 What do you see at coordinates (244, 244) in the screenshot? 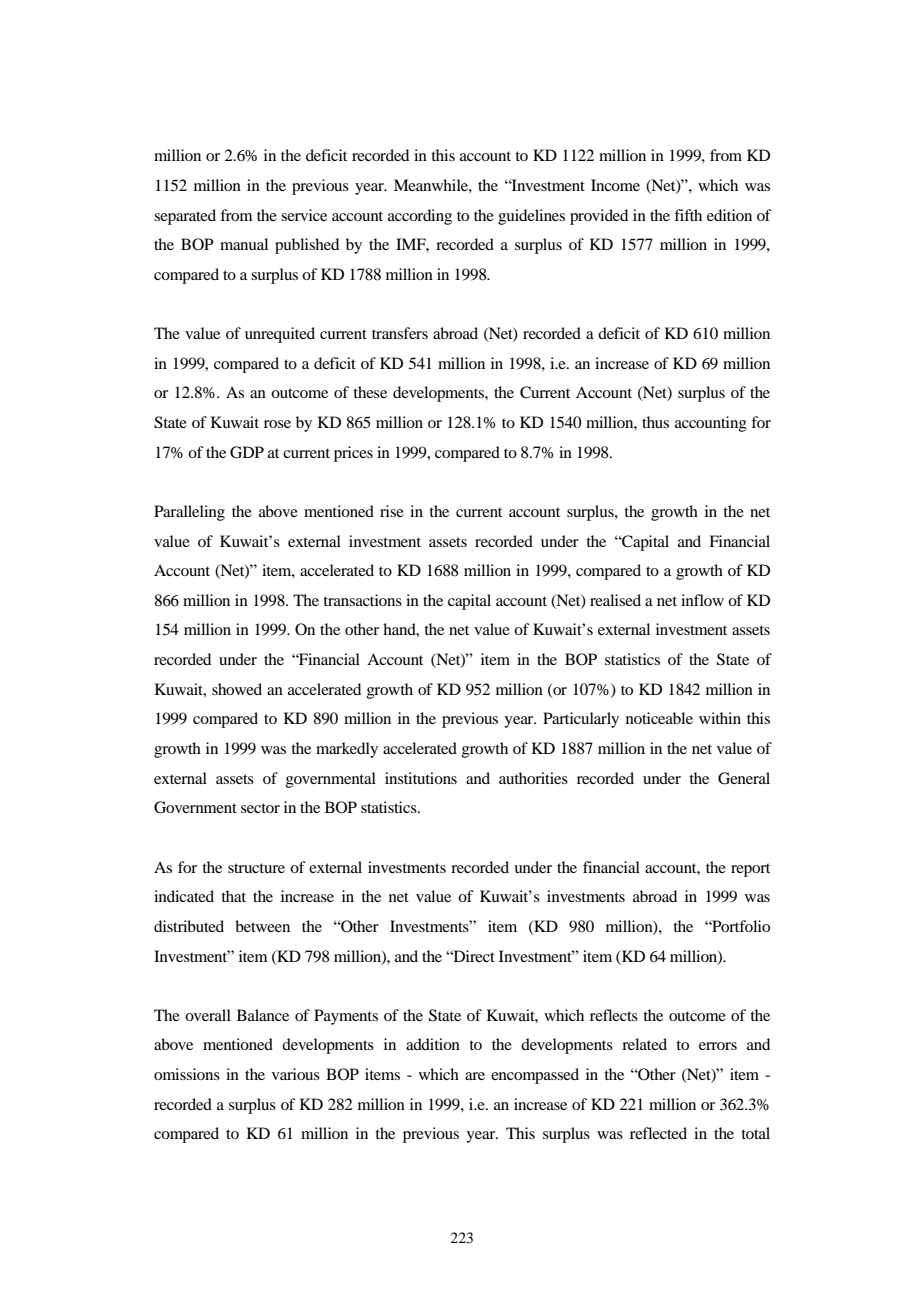
I see `manual` at bounding box center [244, 244].
